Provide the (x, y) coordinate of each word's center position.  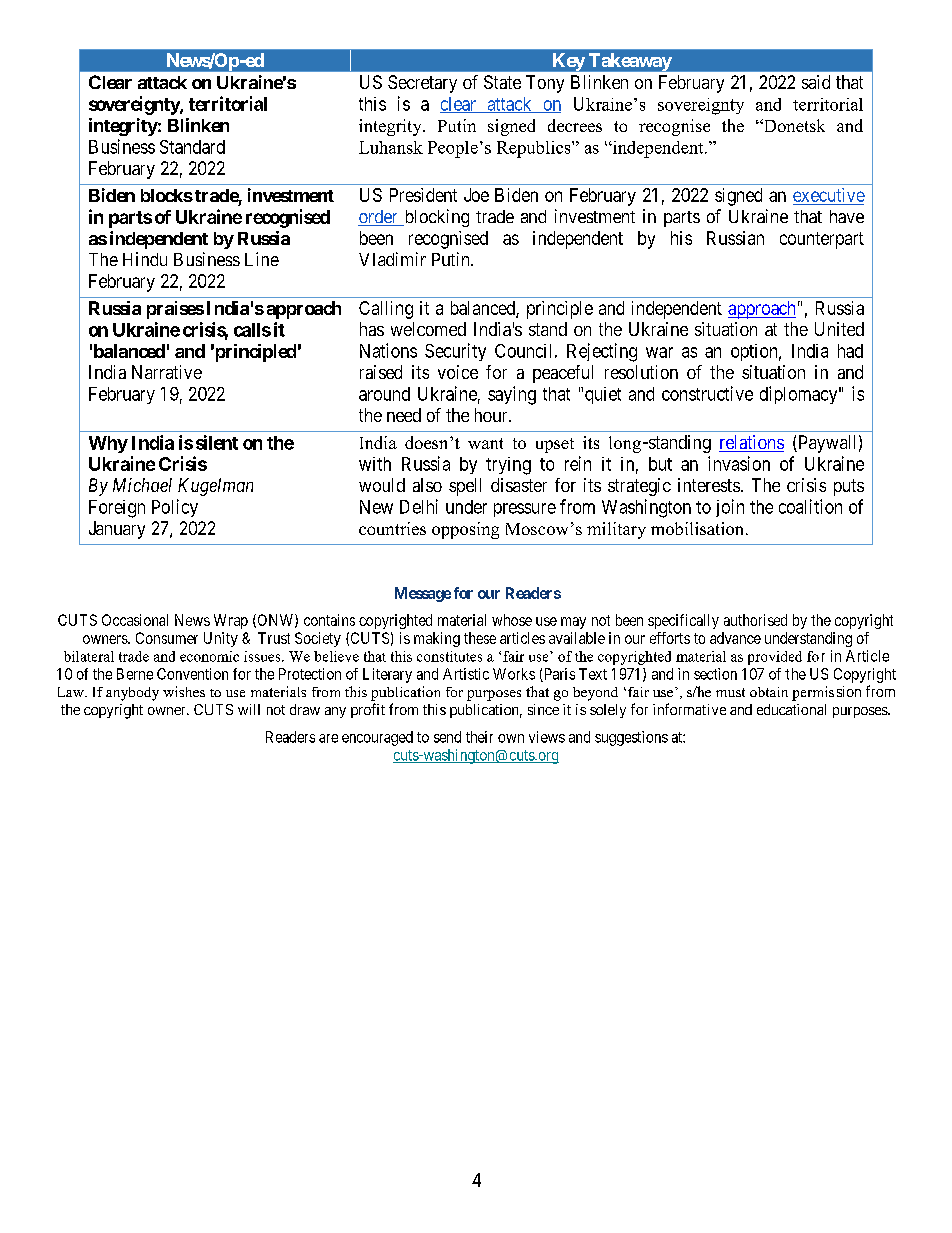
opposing (465, 530)
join (730, 508)
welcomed (428, 329)
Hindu (145, 259)
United (839, 329)
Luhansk (391, 147)
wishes (184, 691)
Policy (175, 508)
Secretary (422, 84)
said (816, 82)
